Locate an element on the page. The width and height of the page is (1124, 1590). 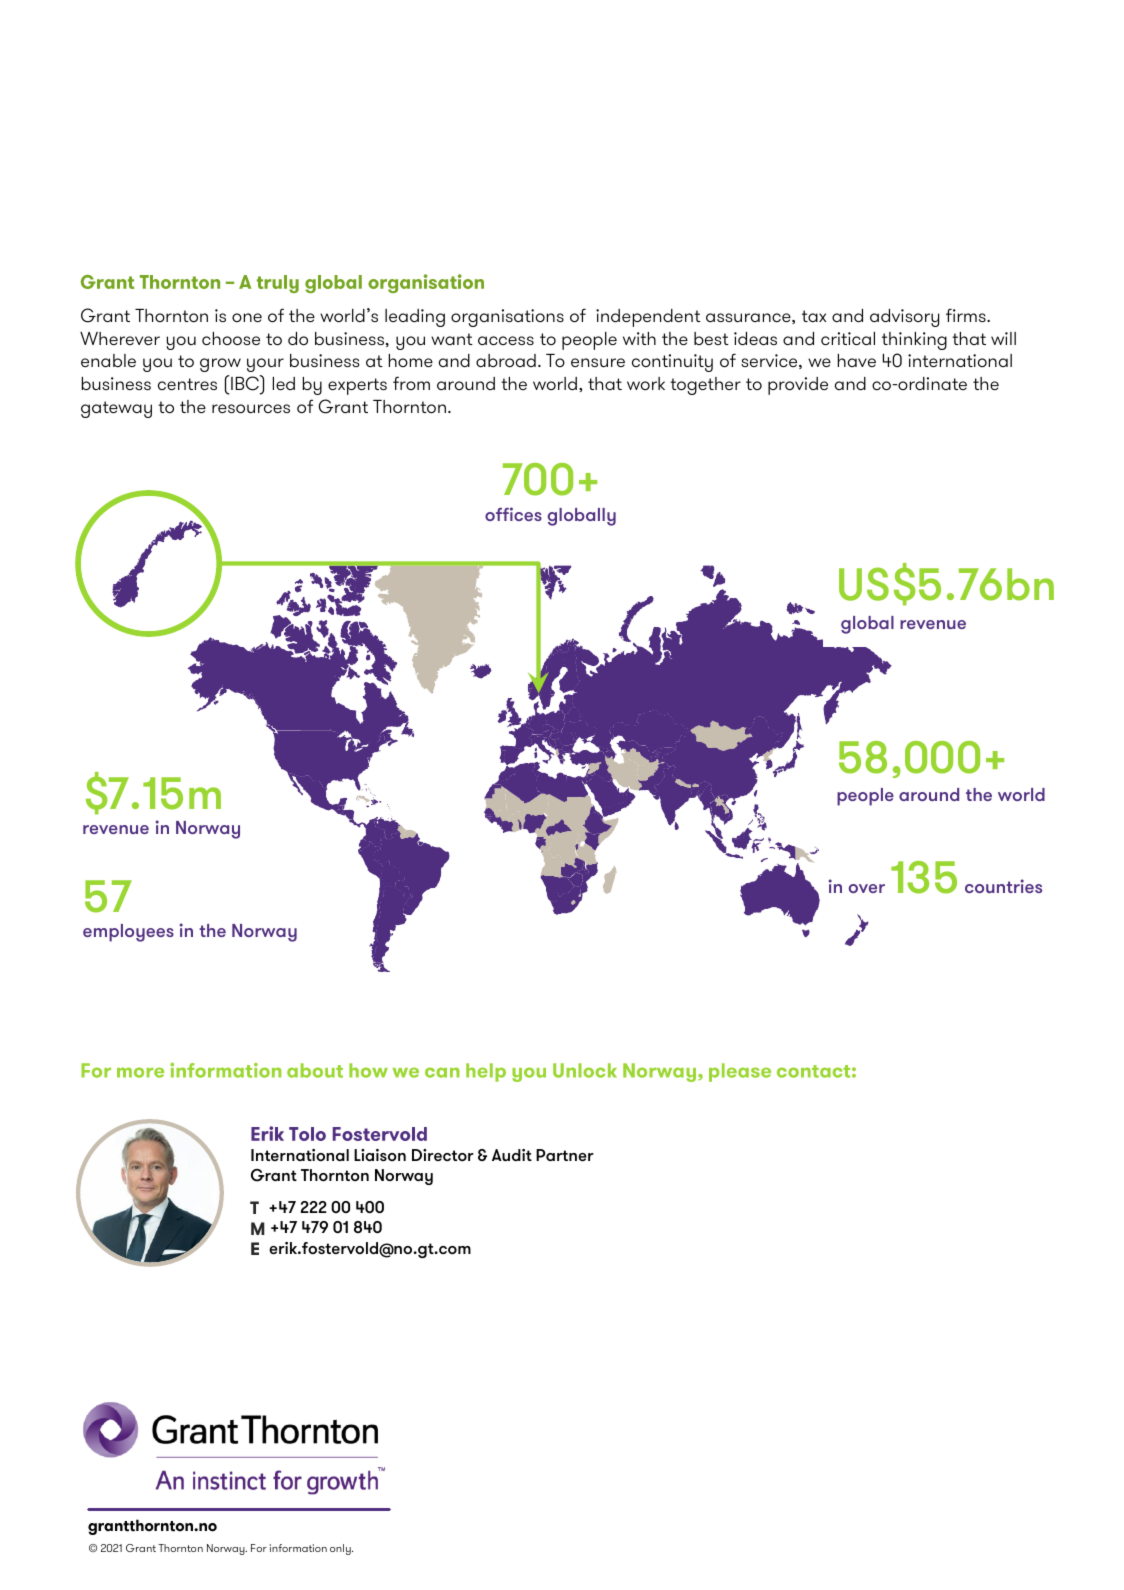
thinking is located at coordinates (914, 341).
